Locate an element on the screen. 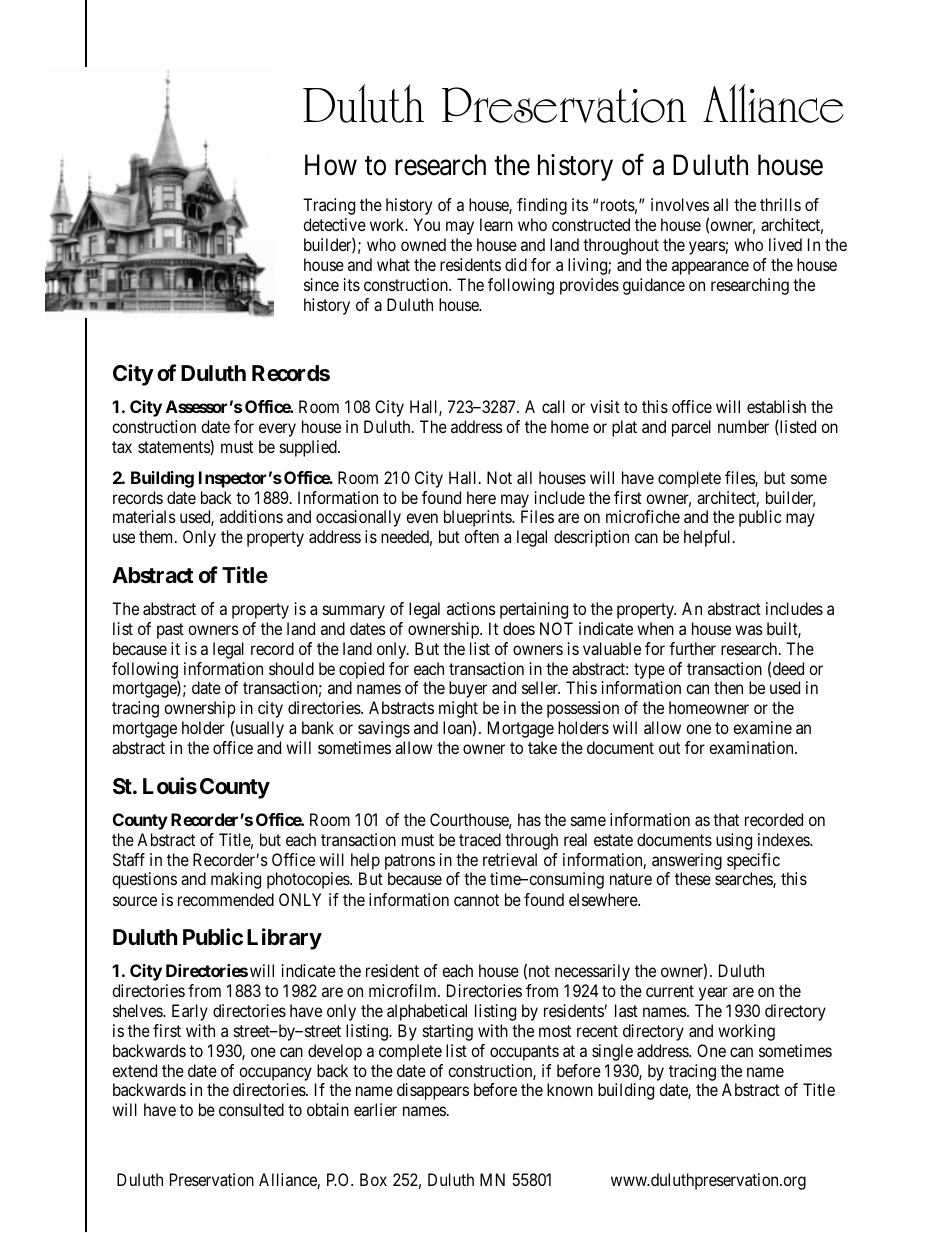 The height and width of the screenshot is (1233, 952). single is located at coordinates (612, 1052).
